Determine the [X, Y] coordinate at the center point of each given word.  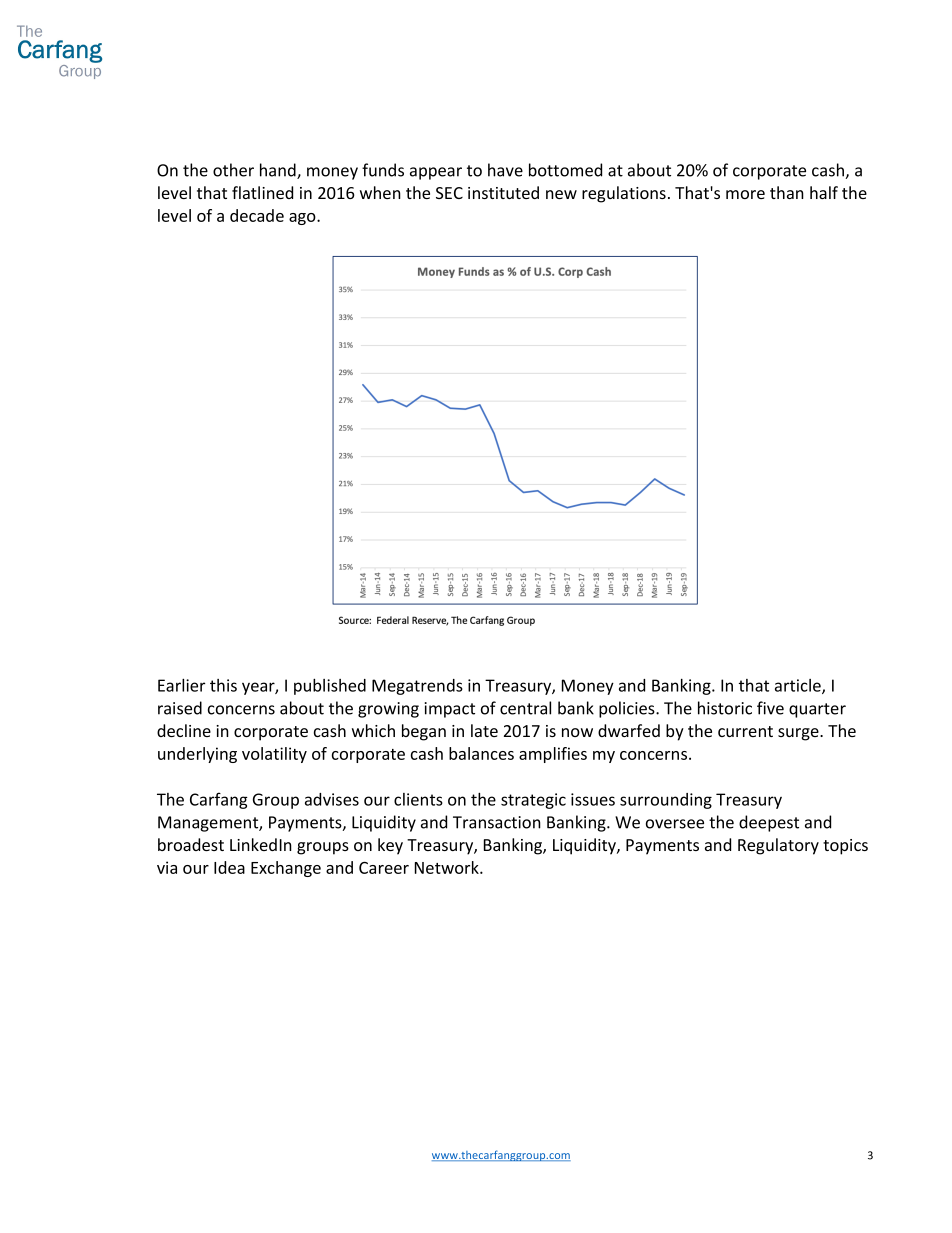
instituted [503, 192]
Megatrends [417, 687]
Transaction [497, 822]
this [223, 685]
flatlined [262, 192]
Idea [229, 867]
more [745, 194]
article [799, 686]
